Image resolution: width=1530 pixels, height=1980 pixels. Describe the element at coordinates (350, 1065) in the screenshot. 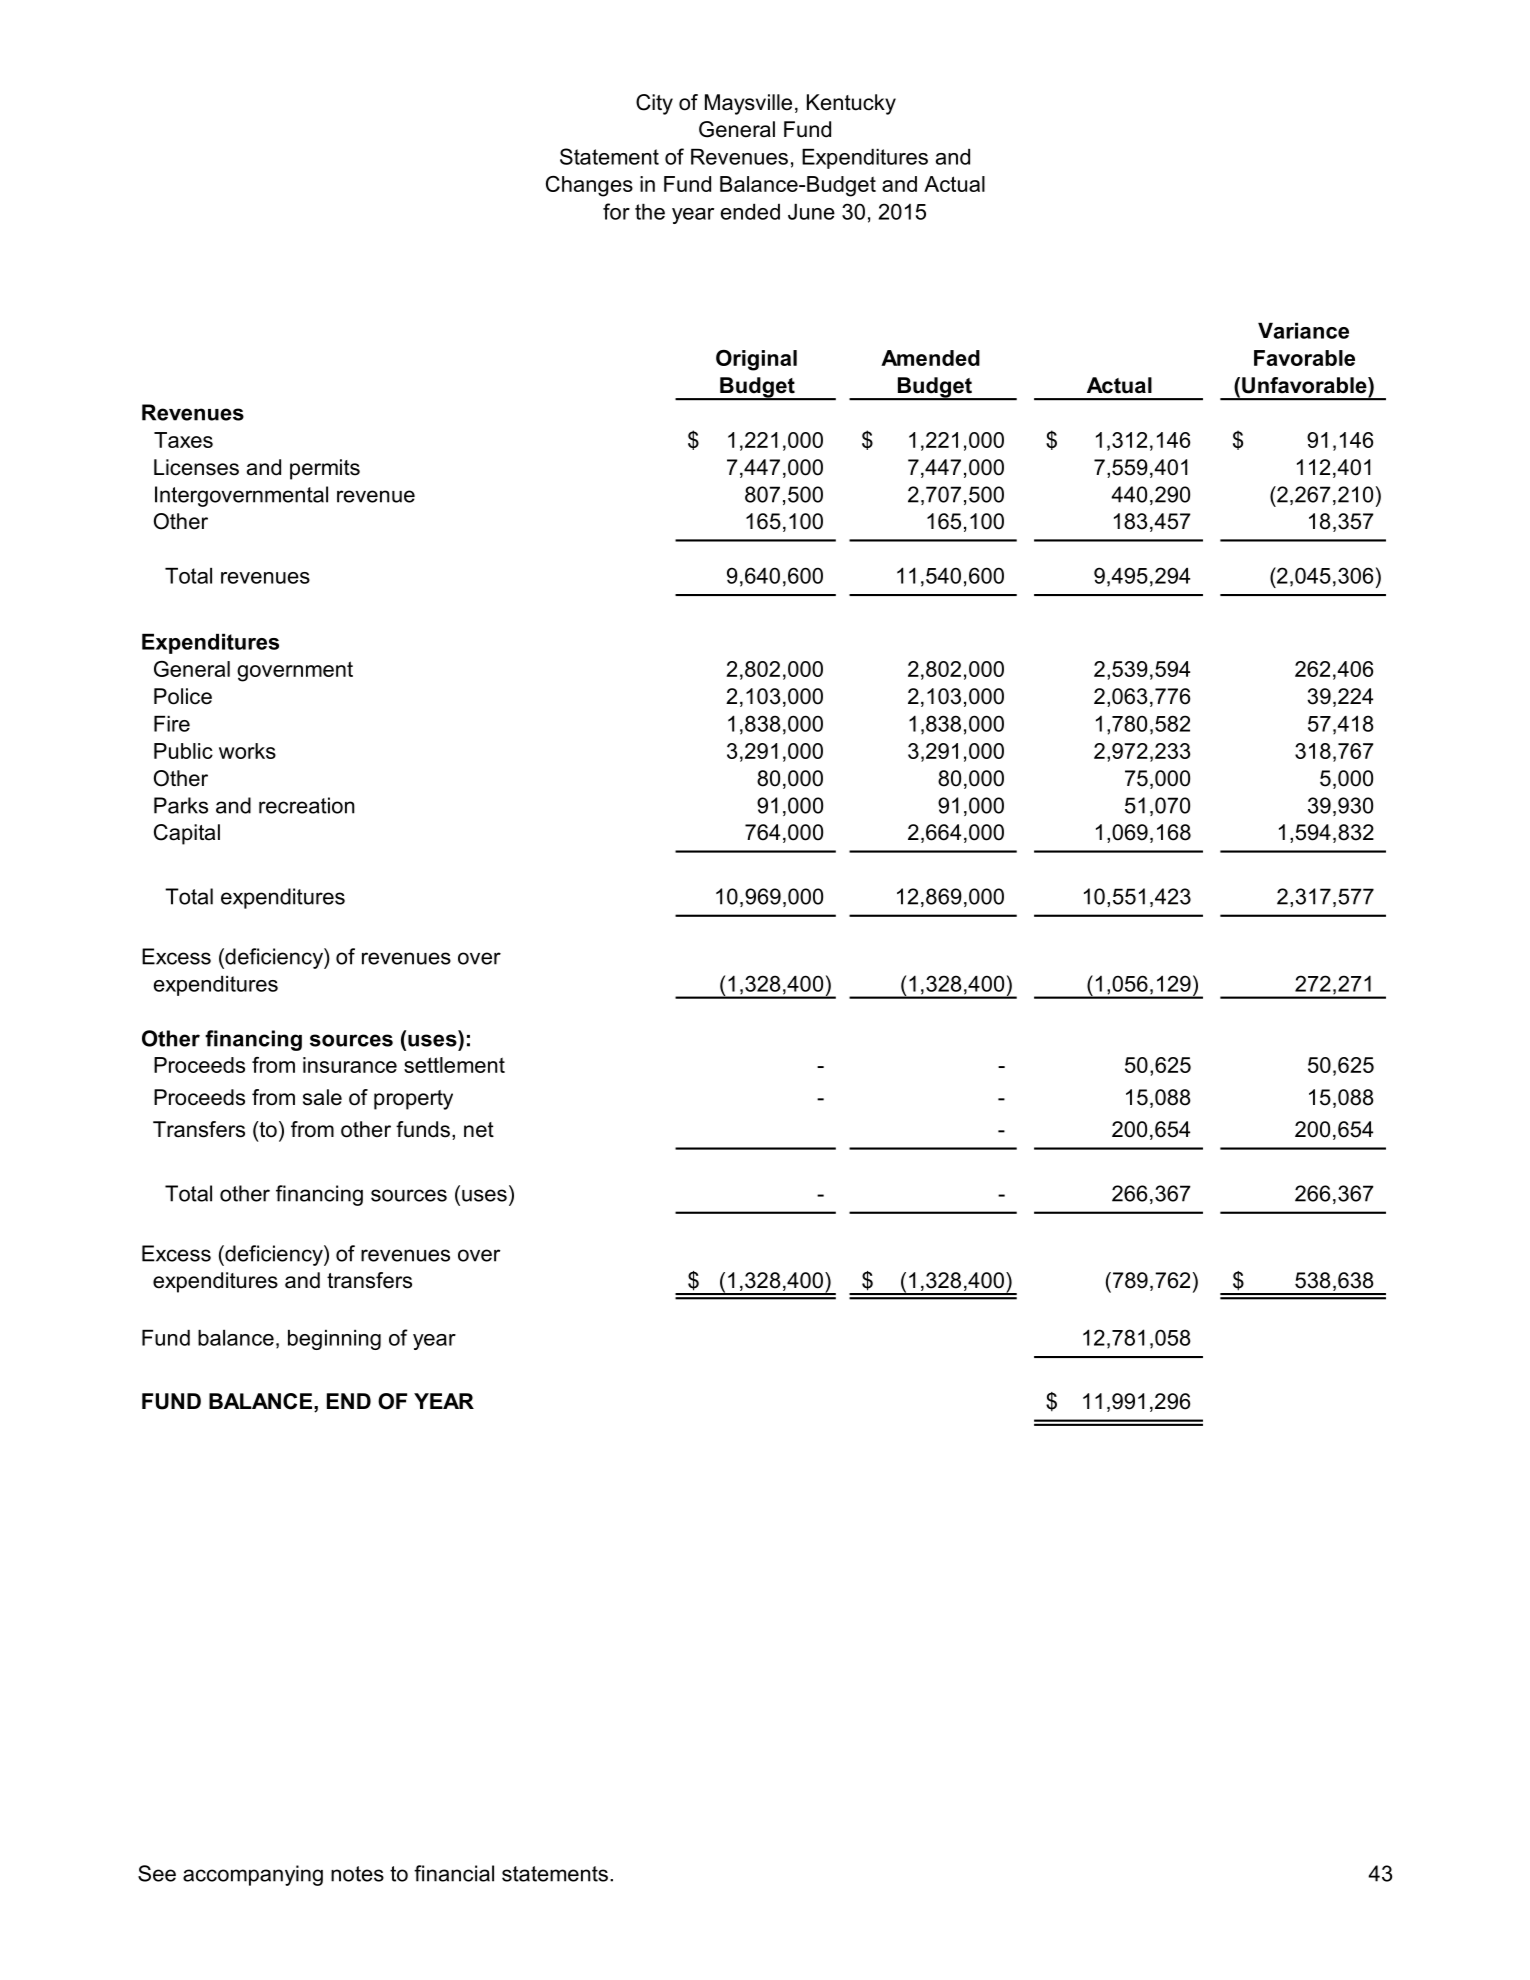

I see `insurance` at that location.
